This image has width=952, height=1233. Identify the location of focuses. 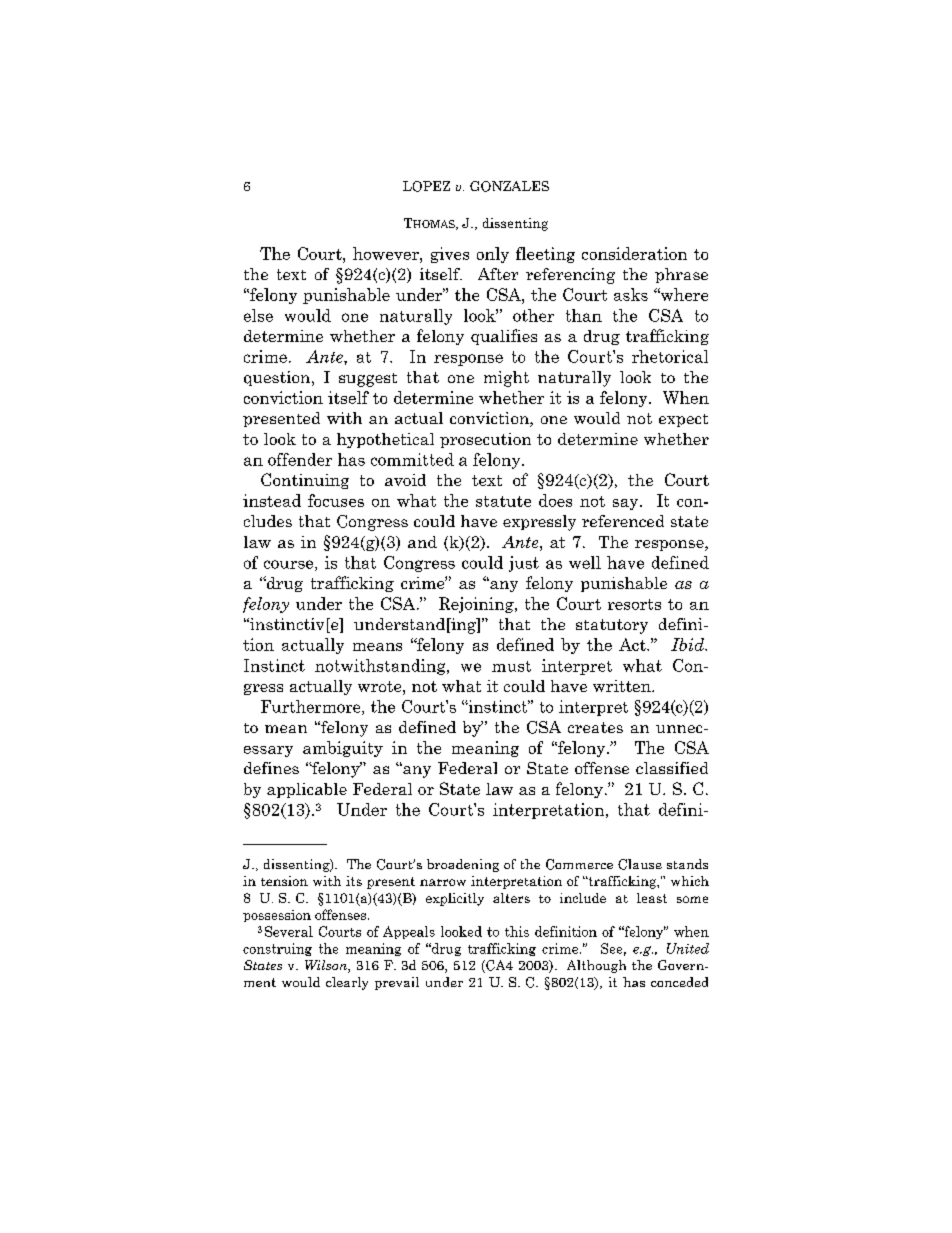
(336, 500).
